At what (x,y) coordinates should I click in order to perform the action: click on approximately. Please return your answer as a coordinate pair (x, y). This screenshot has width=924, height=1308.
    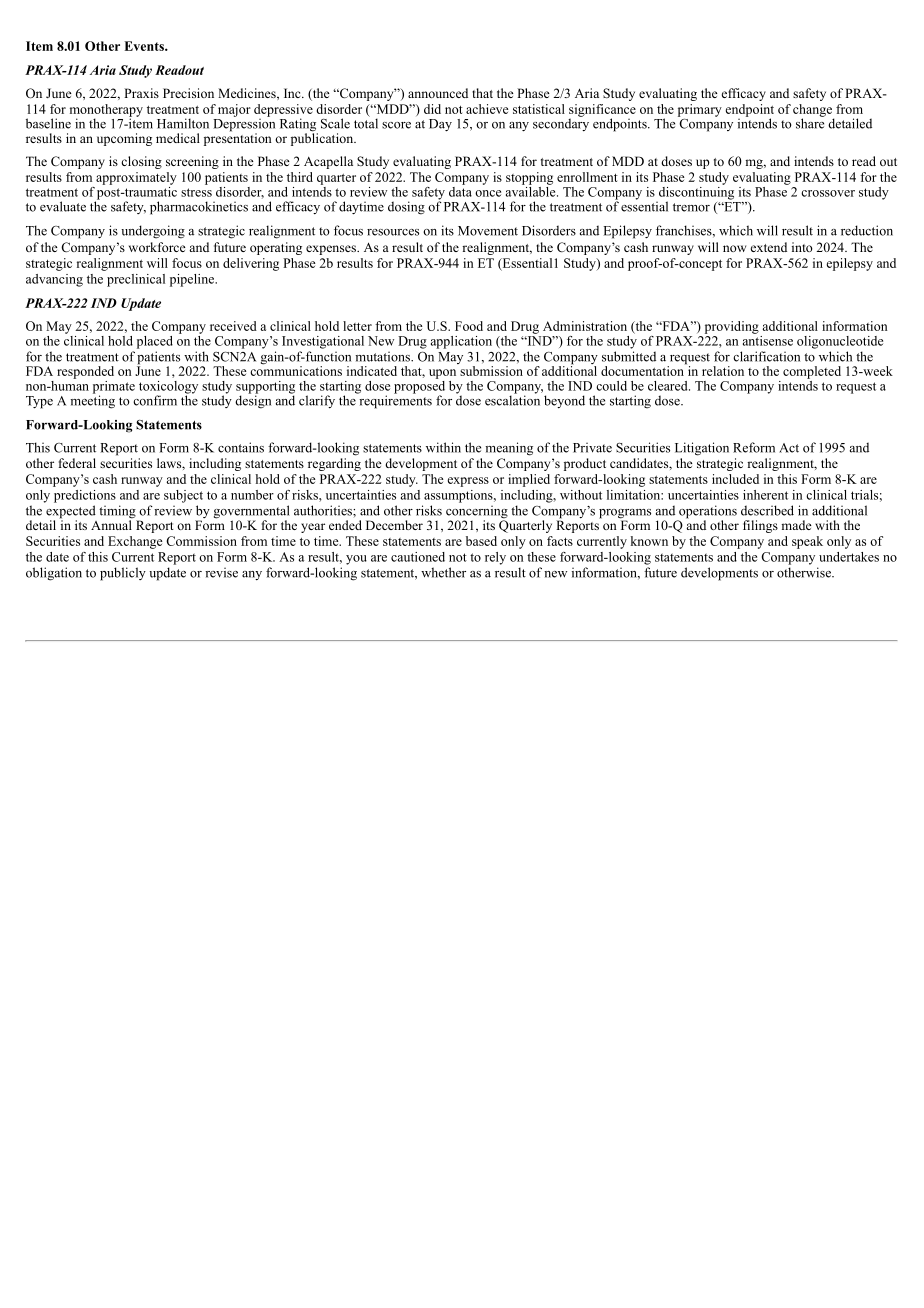
    Looking at the image, I should click on (136, 178).
